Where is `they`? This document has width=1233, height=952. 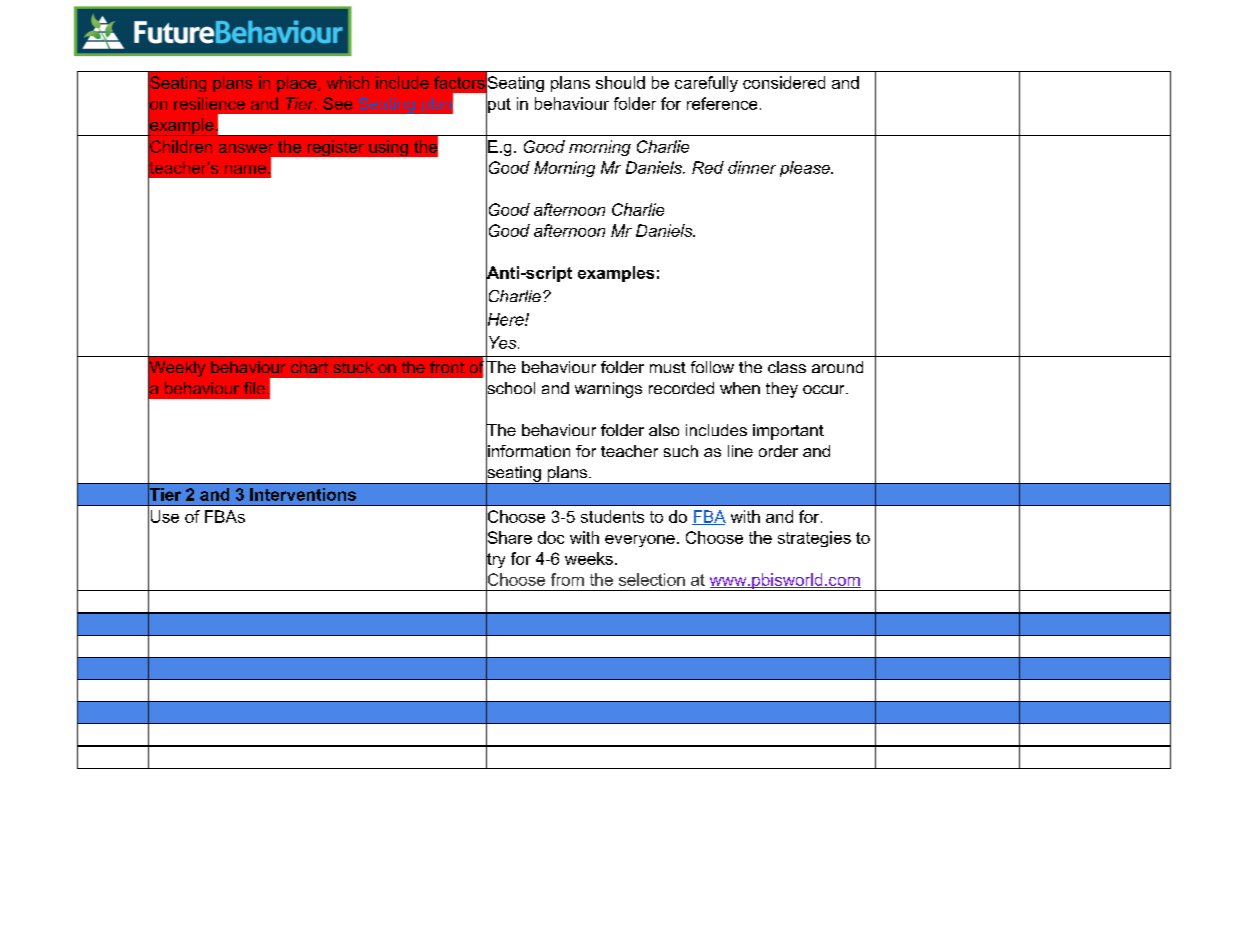 they is located at coordinates (782, 390).
